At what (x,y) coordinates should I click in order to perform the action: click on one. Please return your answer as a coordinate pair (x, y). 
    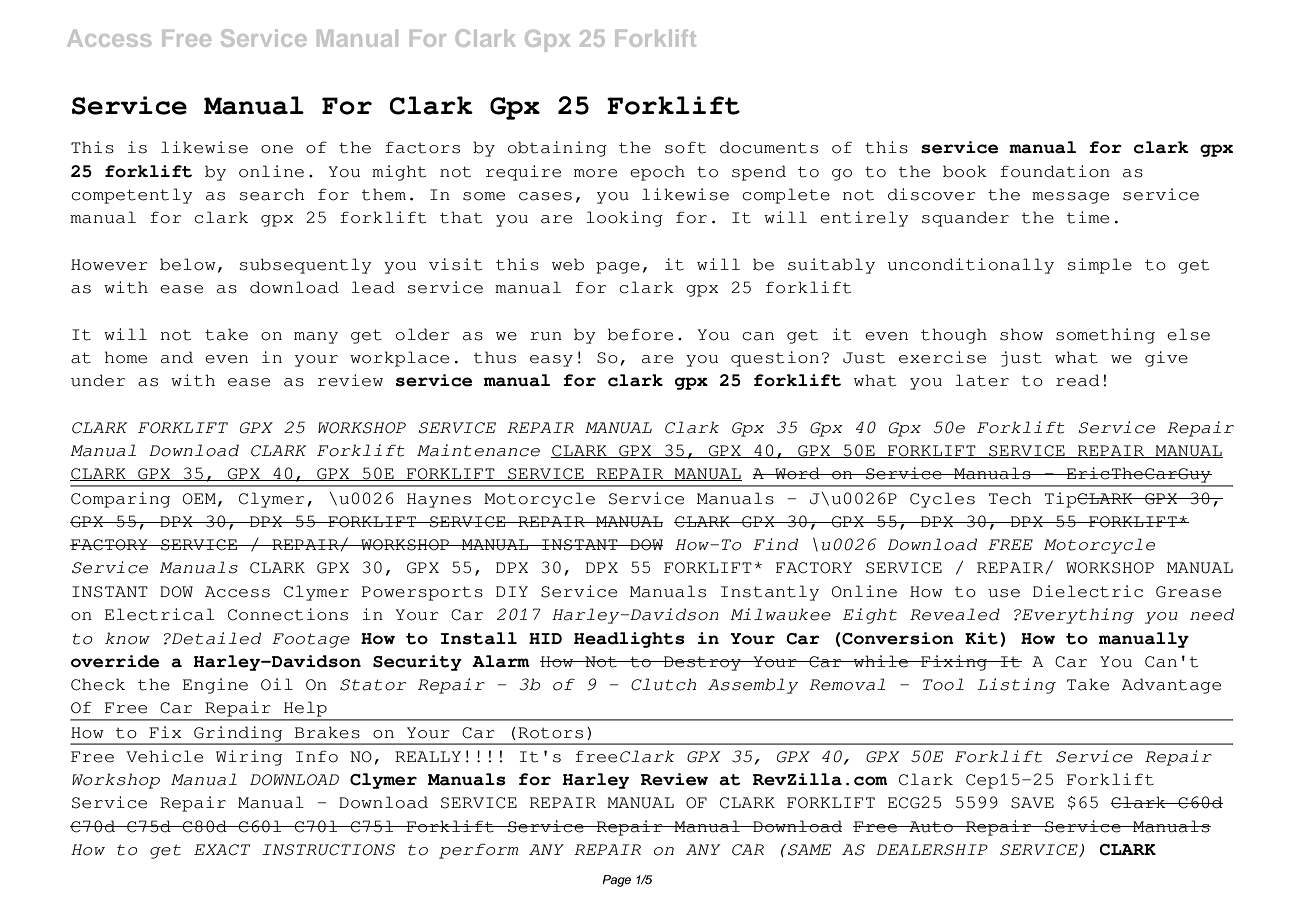
    Looking at the image, I should click on (277, 149).
